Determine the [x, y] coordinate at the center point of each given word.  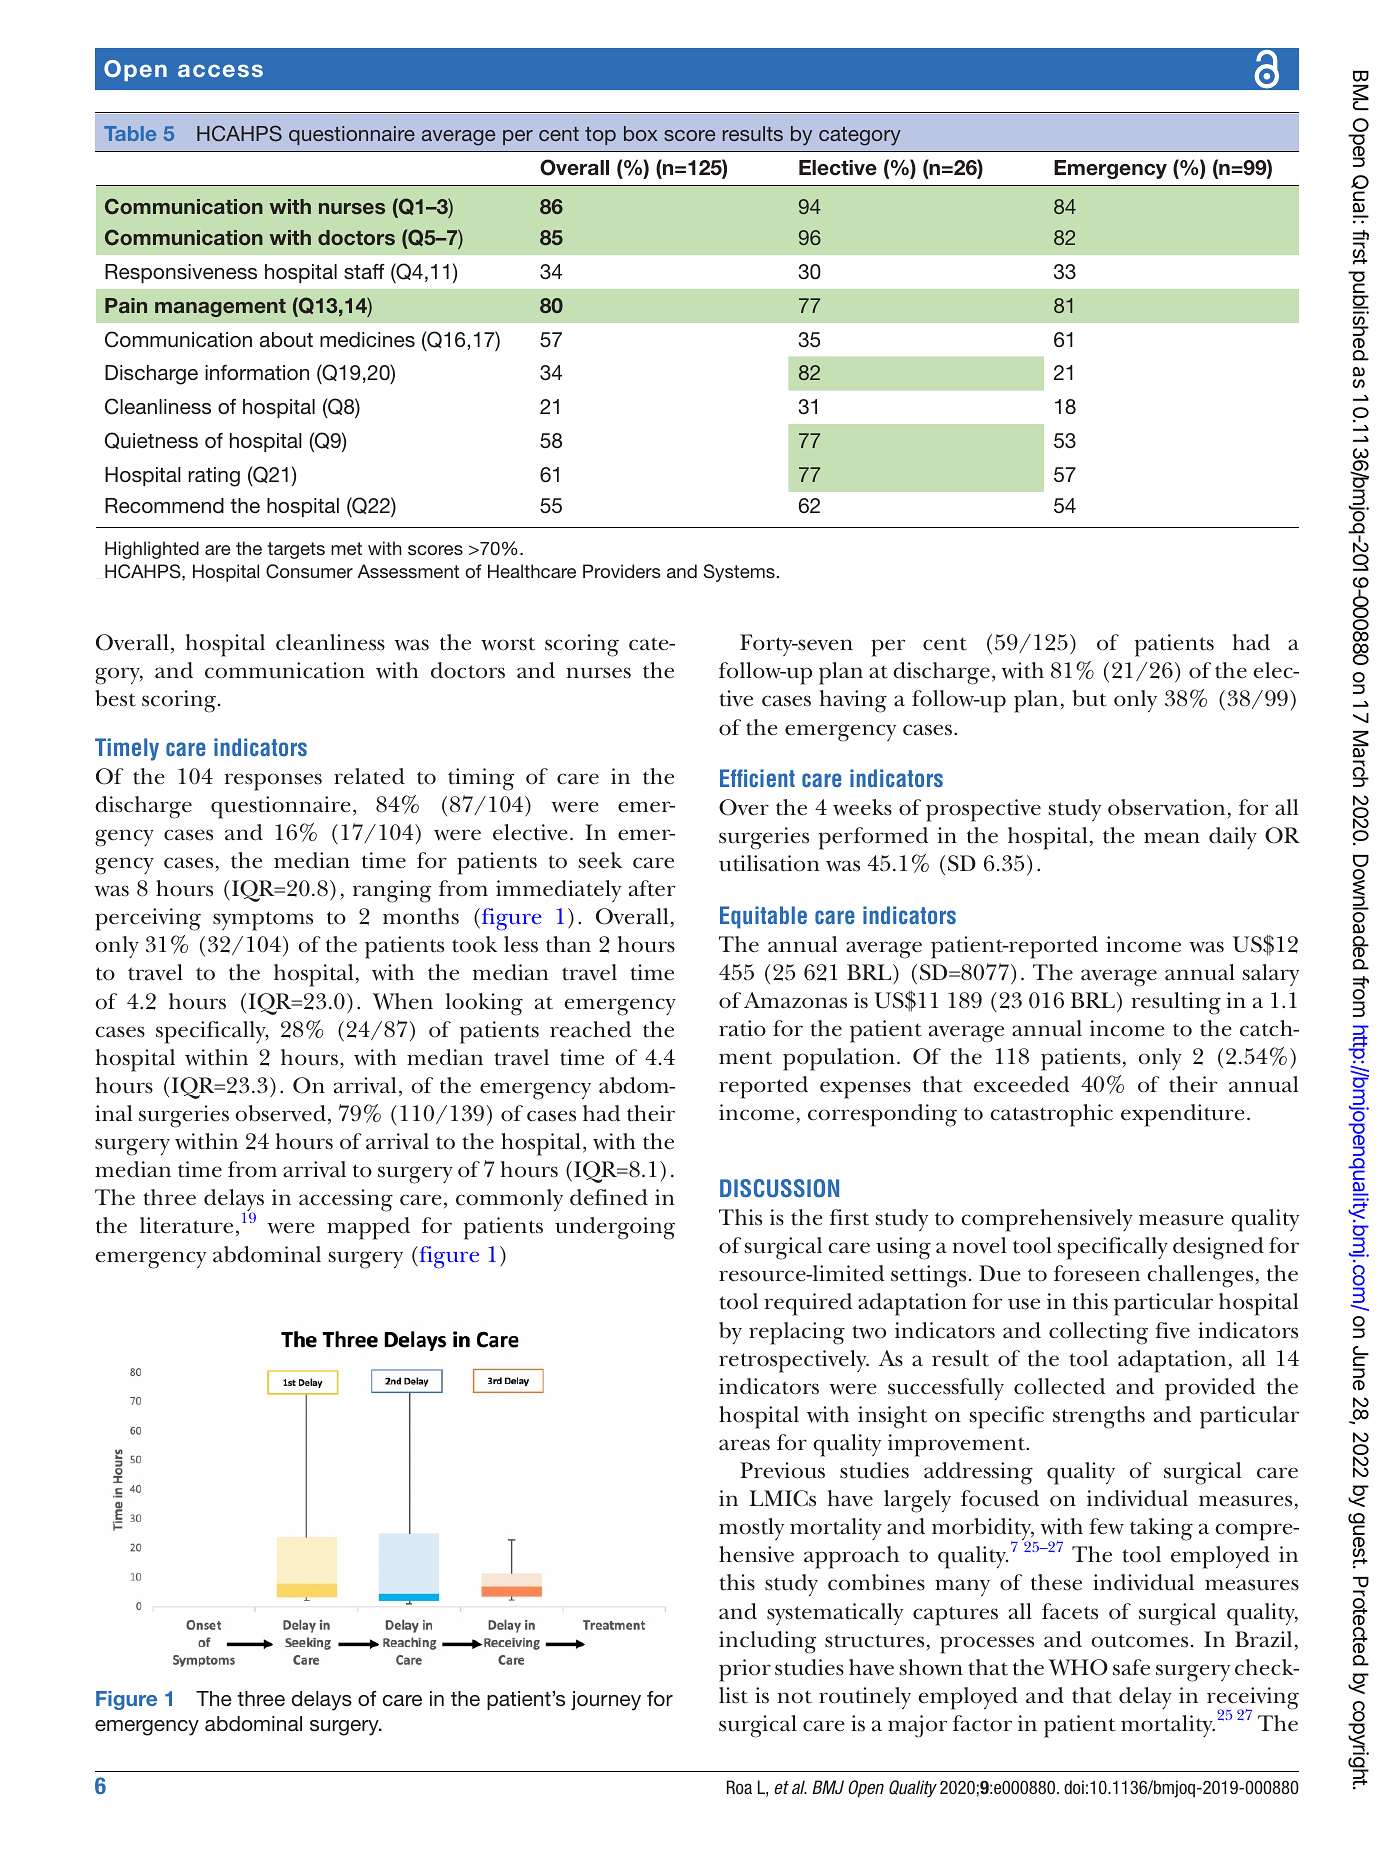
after [652, 888]
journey [606, 1701]
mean [1172, 838]
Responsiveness [181, 273]
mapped [368, 1228]
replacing [797, 1333]
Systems [739, 573]
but [1089, 698]
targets [296, 550]
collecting [1098, 1333]
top [600, 136]
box [641, 133]
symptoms [263, 921]
